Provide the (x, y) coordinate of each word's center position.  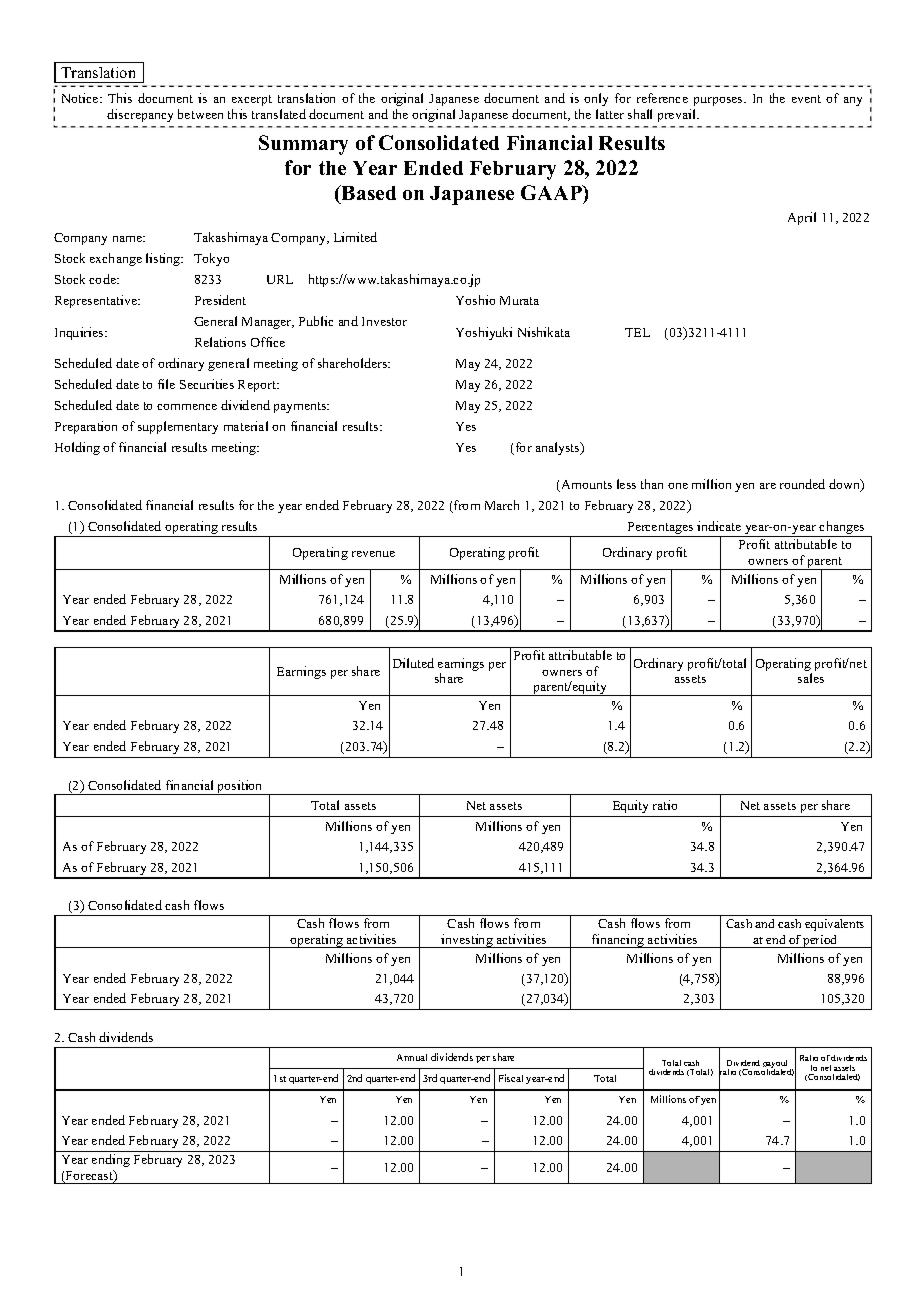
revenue (373, 554)
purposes (719, 101)
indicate (719, 526)
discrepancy (140, 115)
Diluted (413, 663)
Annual (412, 1057)
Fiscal (511, 1078)
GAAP (552, 192)
